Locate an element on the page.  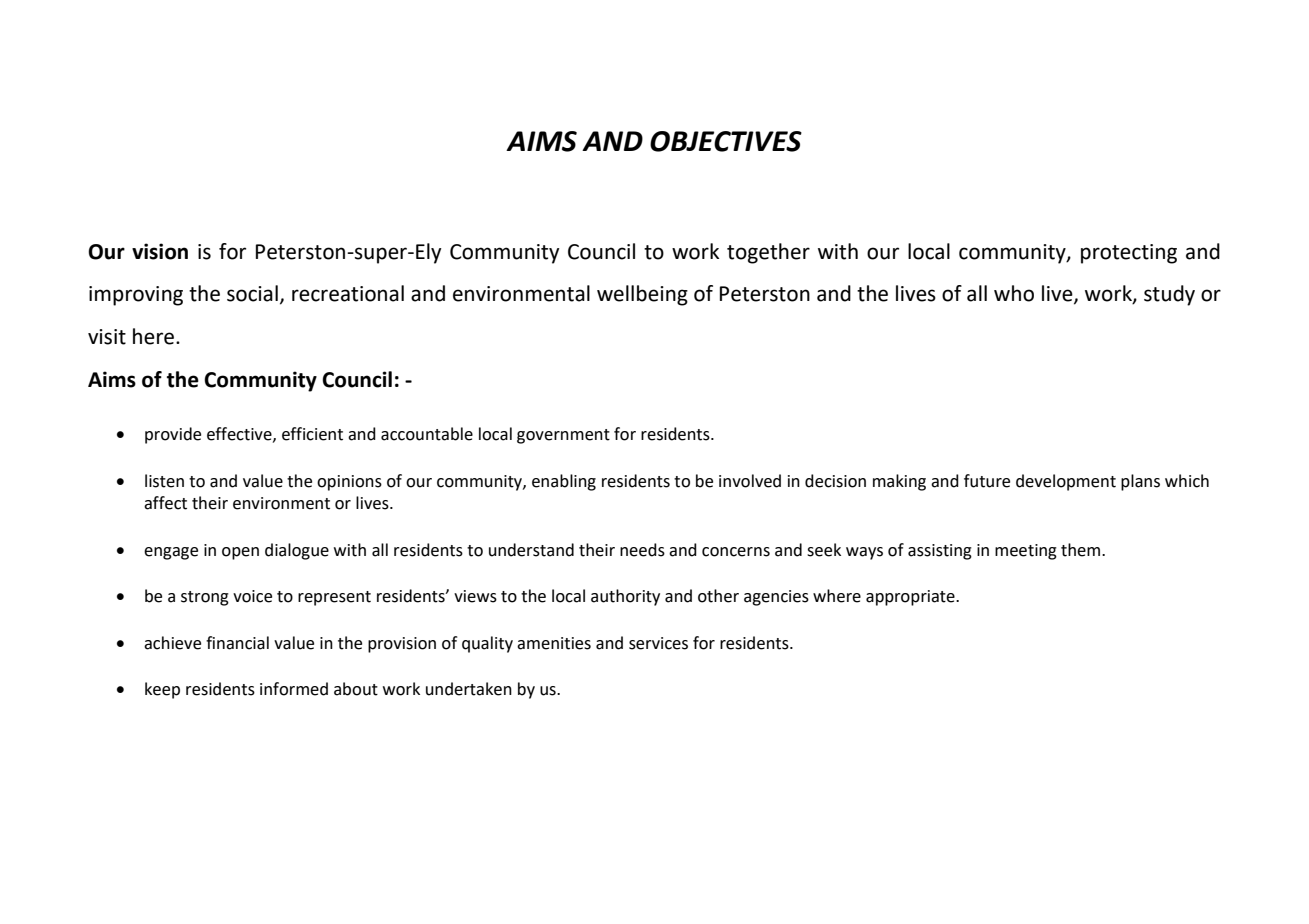
services is located at coordinates (658, 643).
